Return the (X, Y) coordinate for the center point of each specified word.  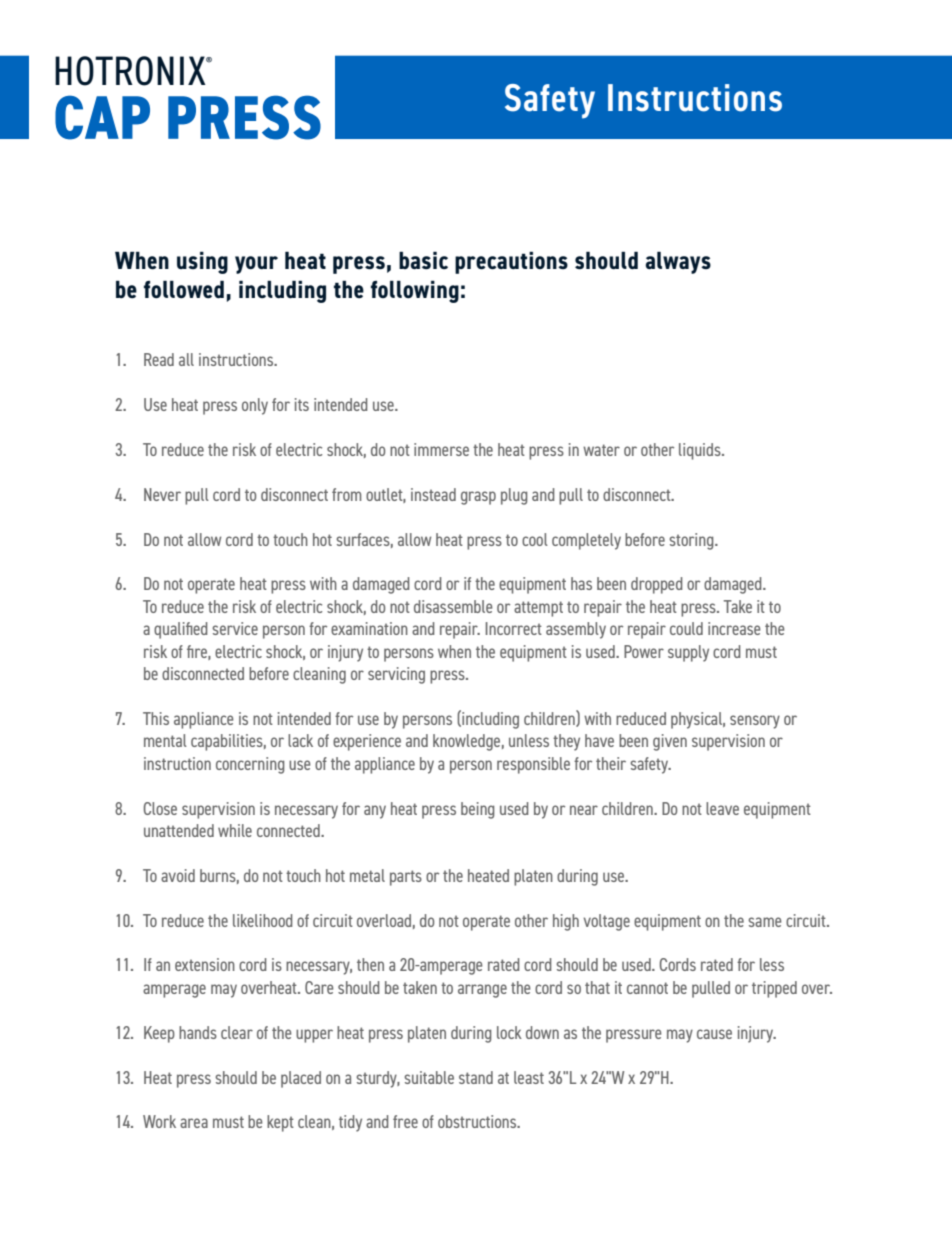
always (678, 262)
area (194, 1123)
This (156, 718)
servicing (396, 675)
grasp (478, 498)
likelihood (263, 920)
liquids (701, 451)
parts (406, 878)
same (765, 922)
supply (688, 653)
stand (476, 1077)
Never (162, 494)
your (256, 265)
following (415, 291)
